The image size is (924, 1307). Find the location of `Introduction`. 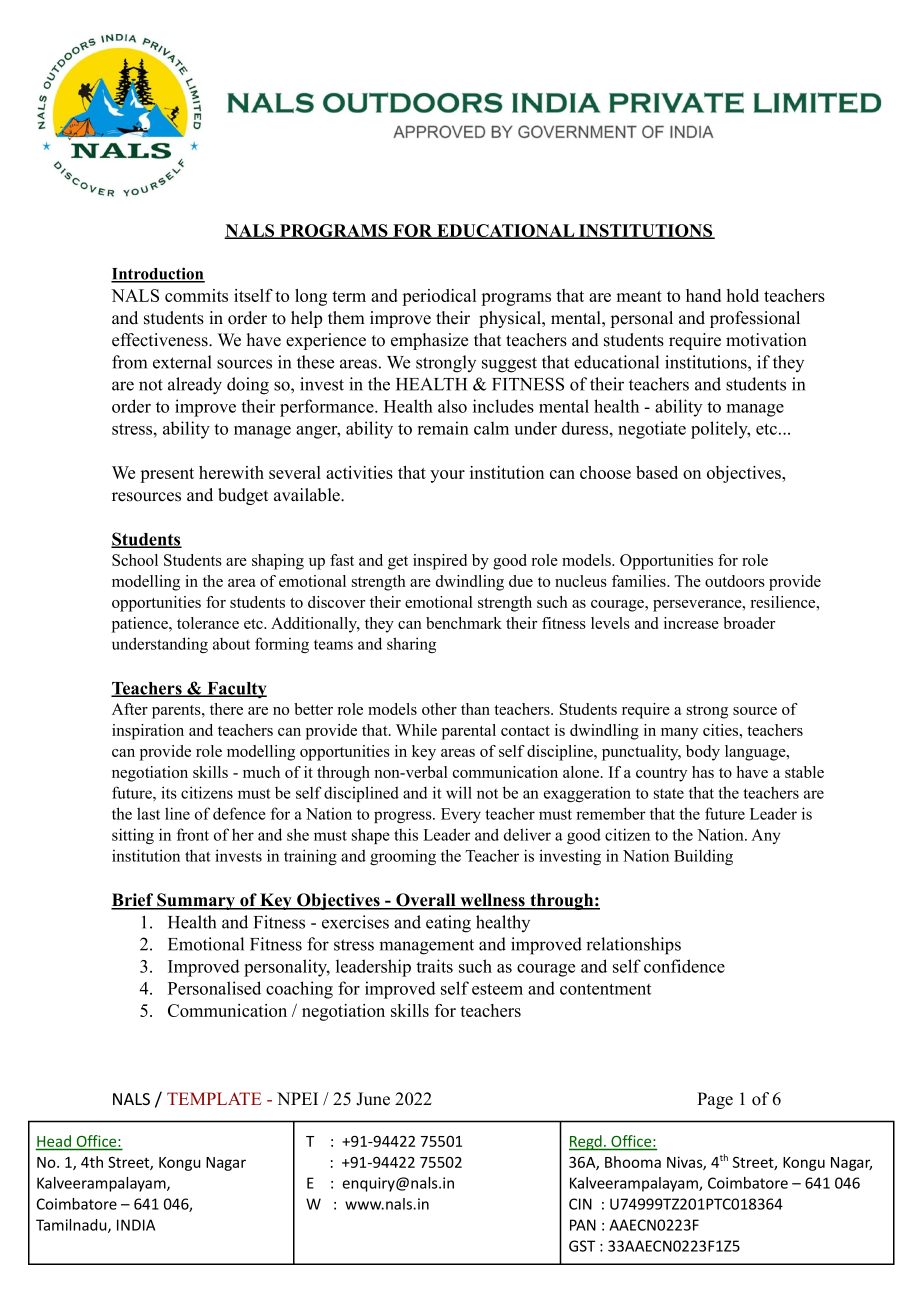

Introduction is located at coordinates (158, 274).
